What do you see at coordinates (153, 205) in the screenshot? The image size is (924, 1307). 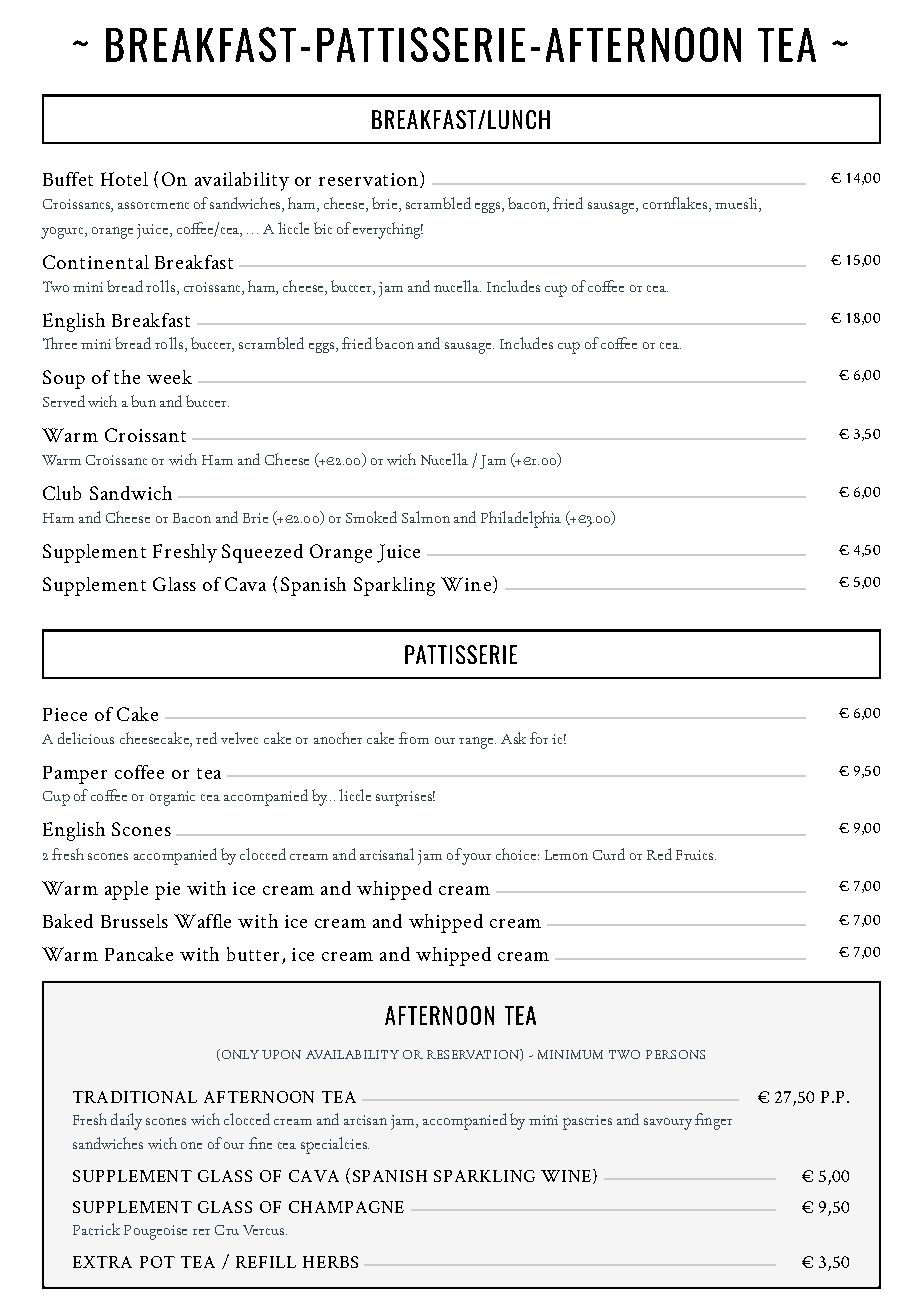 I see `assortment` at bounding box center [153, 205].
